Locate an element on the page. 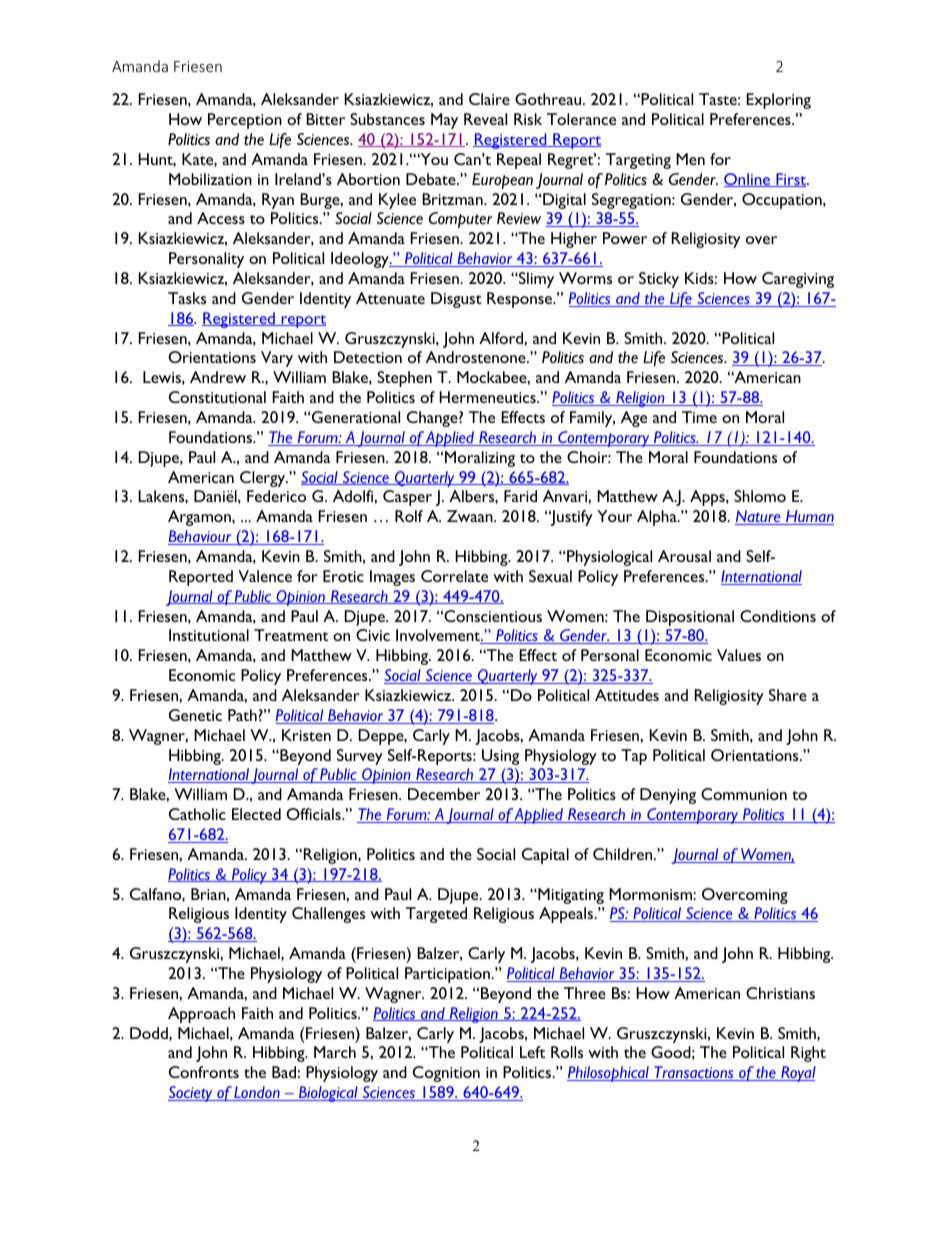 The image size is (952, 1233). Reveal is located at coordinates (485, 119).
